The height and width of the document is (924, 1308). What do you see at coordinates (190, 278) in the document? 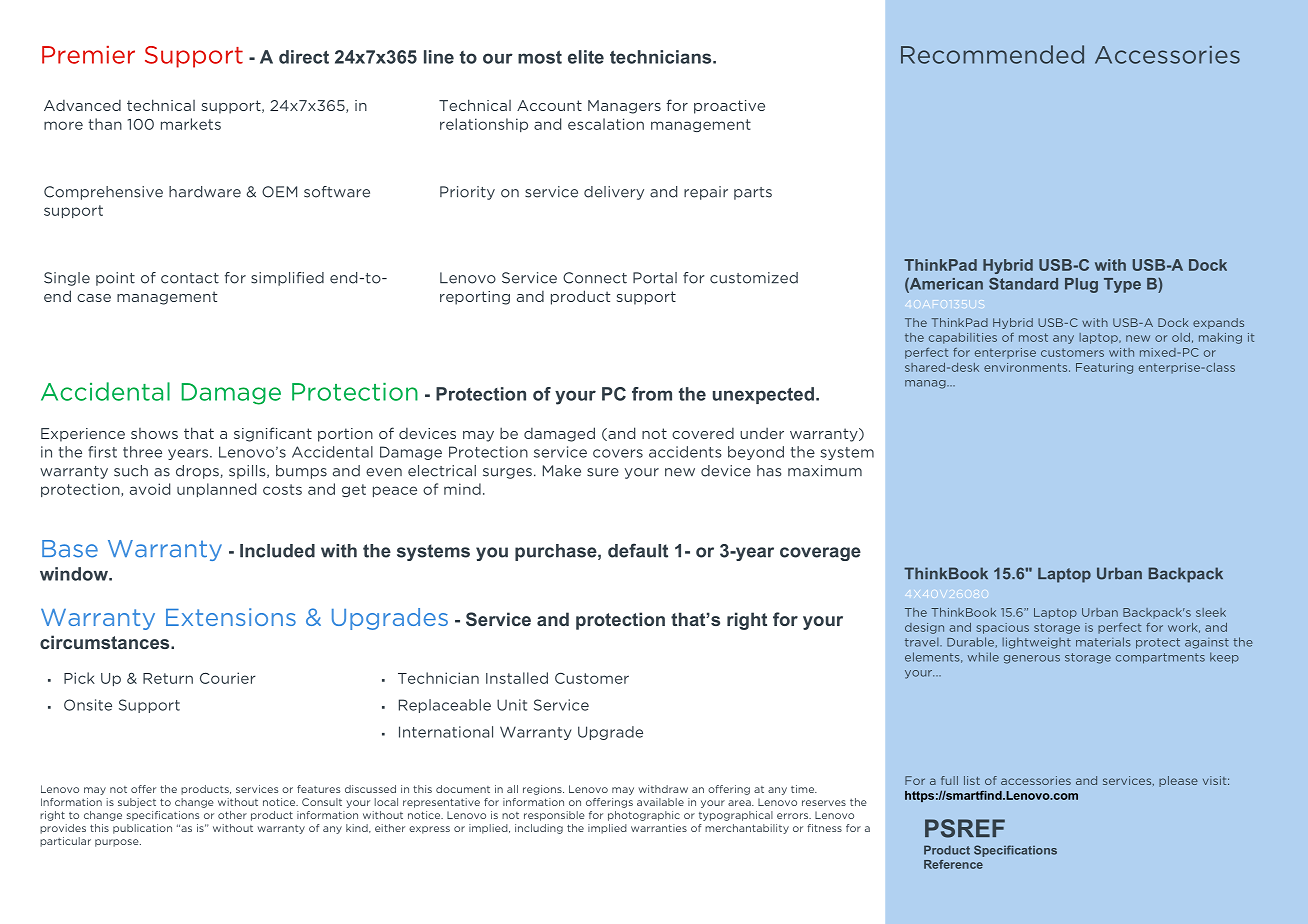
I see `contact` at bounding box center [190, 278].
